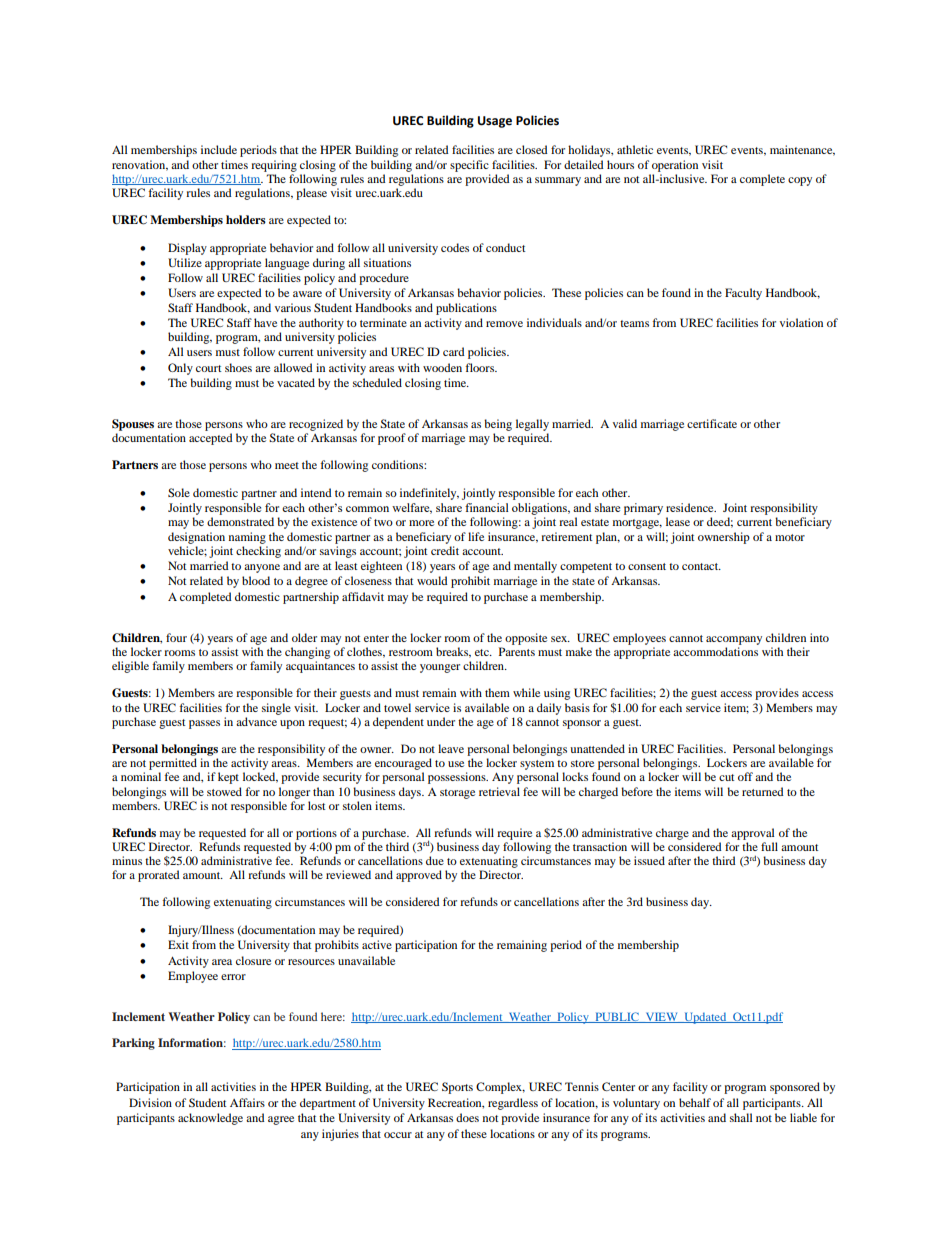 Image resolution: width=952 pixels, height=1233 pixels. What do you see at coordinates (675, 166) in the screenshot?
I see `operation` at bounding box center [675, 166].
